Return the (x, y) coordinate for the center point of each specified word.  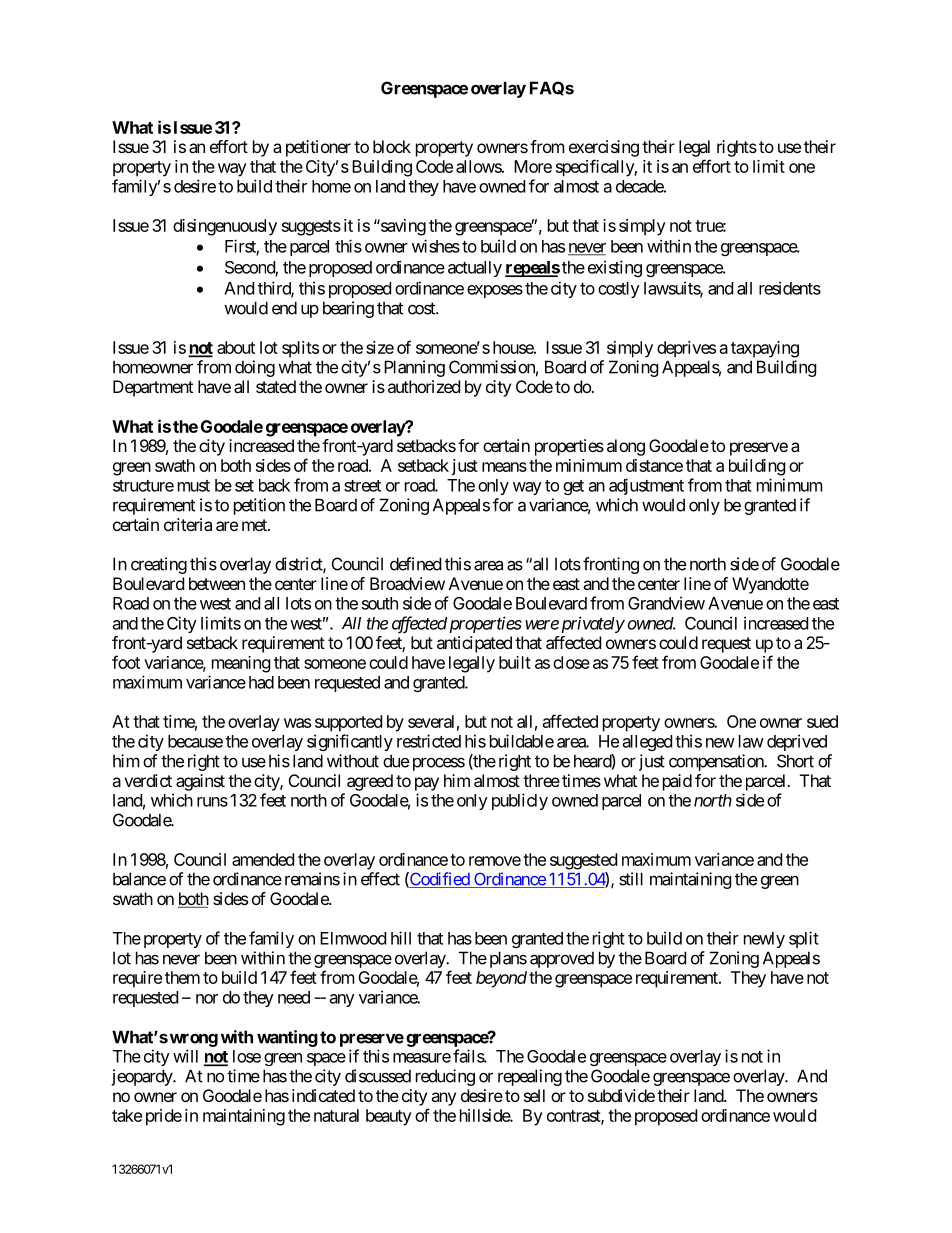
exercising (604, 148)
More (533, 166)
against (200, 782)
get (573, 487)
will (185, 1056)
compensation (717, 762)
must (194, 486)
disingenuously (225, 227)
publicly (520, 801)
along (626, 447)
